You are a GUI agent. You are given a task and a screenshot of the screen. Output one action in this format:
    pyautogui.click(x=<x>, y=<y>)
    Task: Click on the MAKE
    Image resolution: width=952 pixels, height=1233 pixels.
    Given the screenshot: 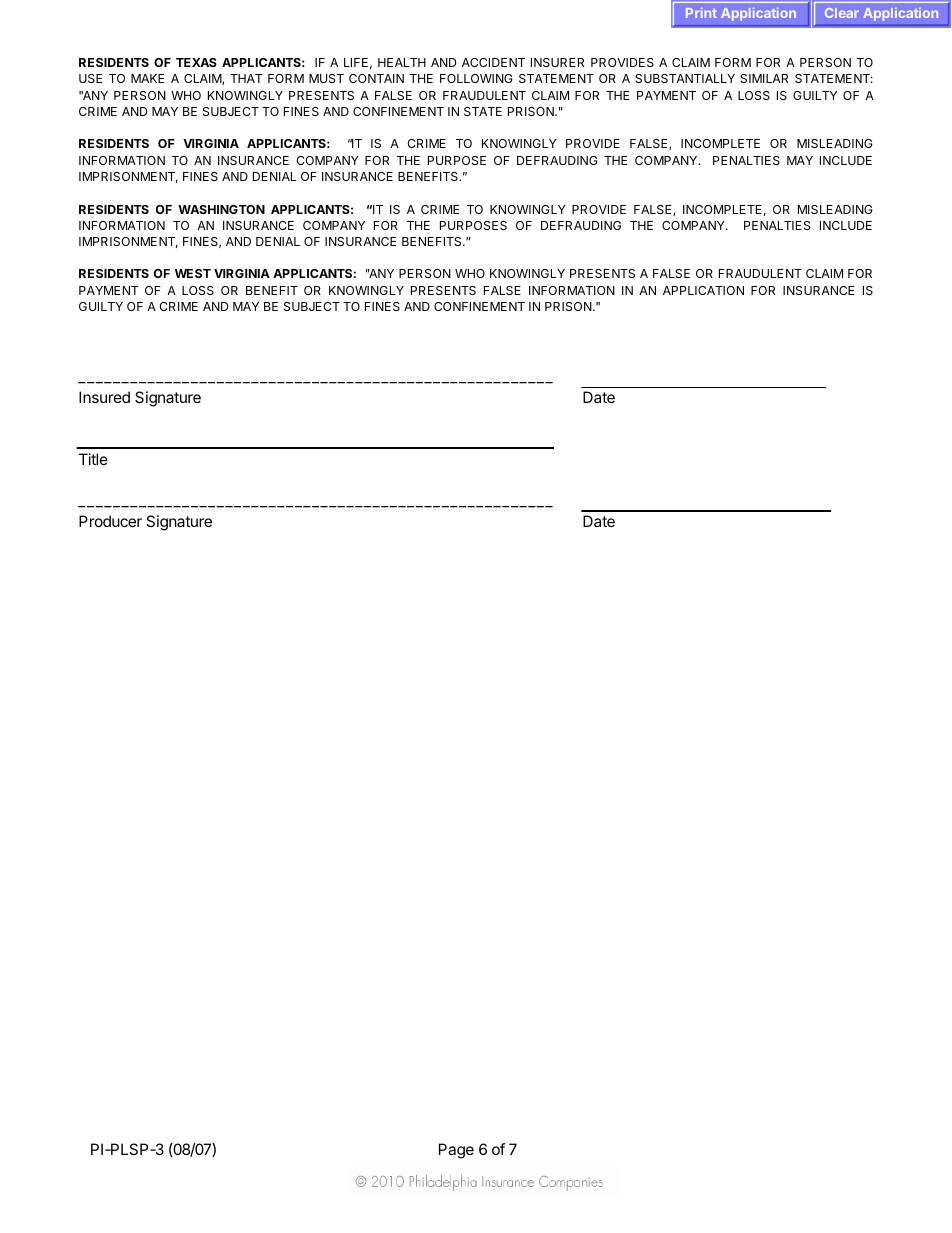 What is the action you would take?
    pyautogui.click(x=147, y=78)
